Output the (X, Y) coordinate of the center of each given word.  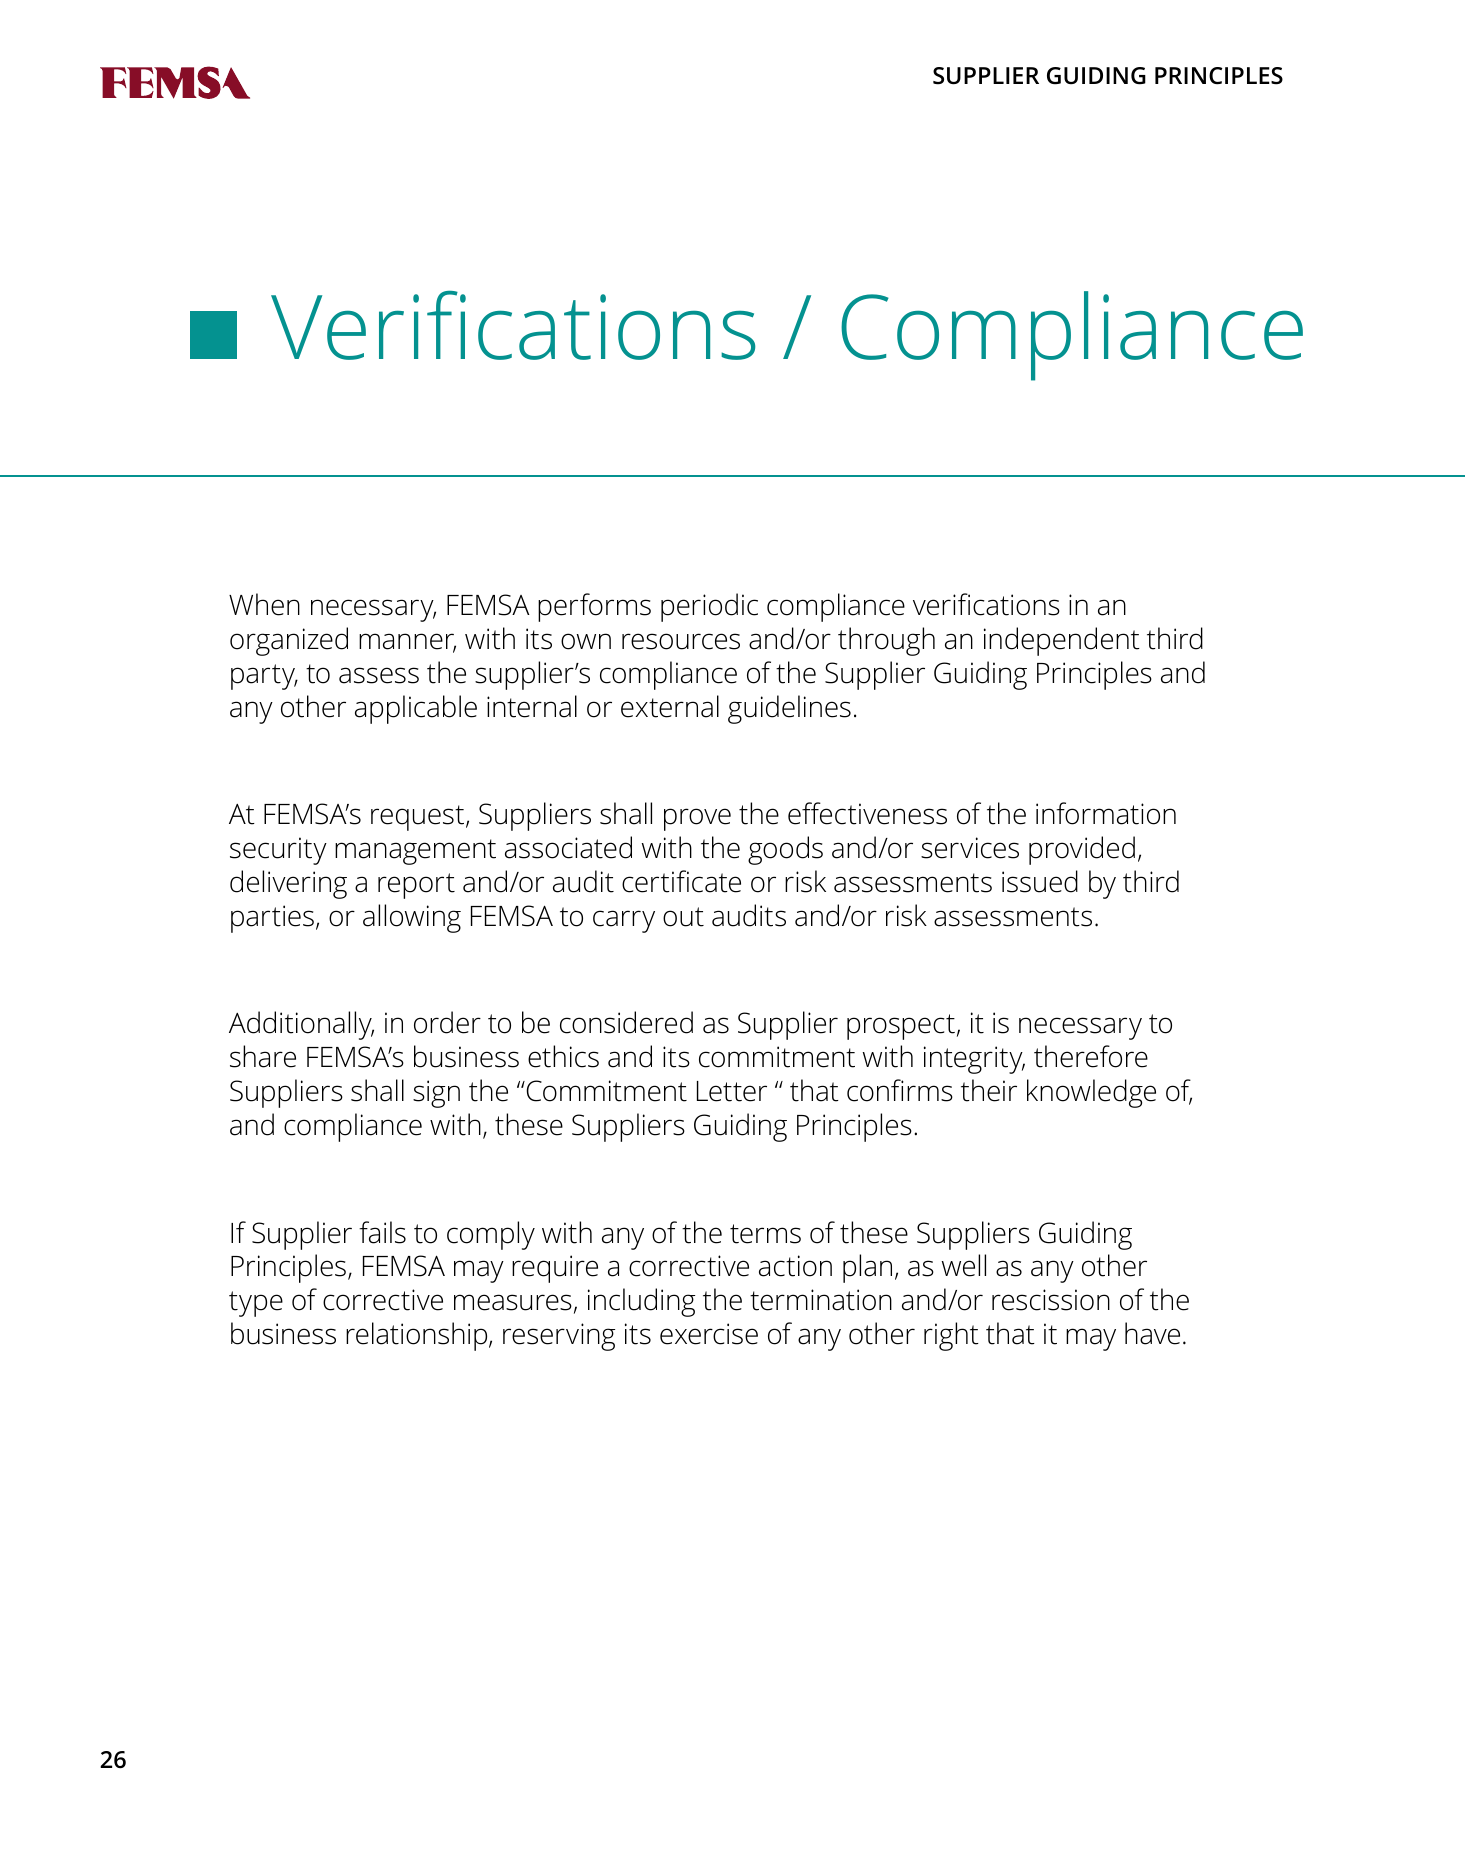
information (1106, 813)
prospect (901, 1027)
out (683, 917)
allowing (412, 918)
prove (697, 819)
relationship (418, 1336)
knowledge (1091, 1093)
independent (1062, 641)
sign (436, 1094)
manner (407, 642)
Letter (732, 1091)
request (419, 818)
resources (681, 641)
